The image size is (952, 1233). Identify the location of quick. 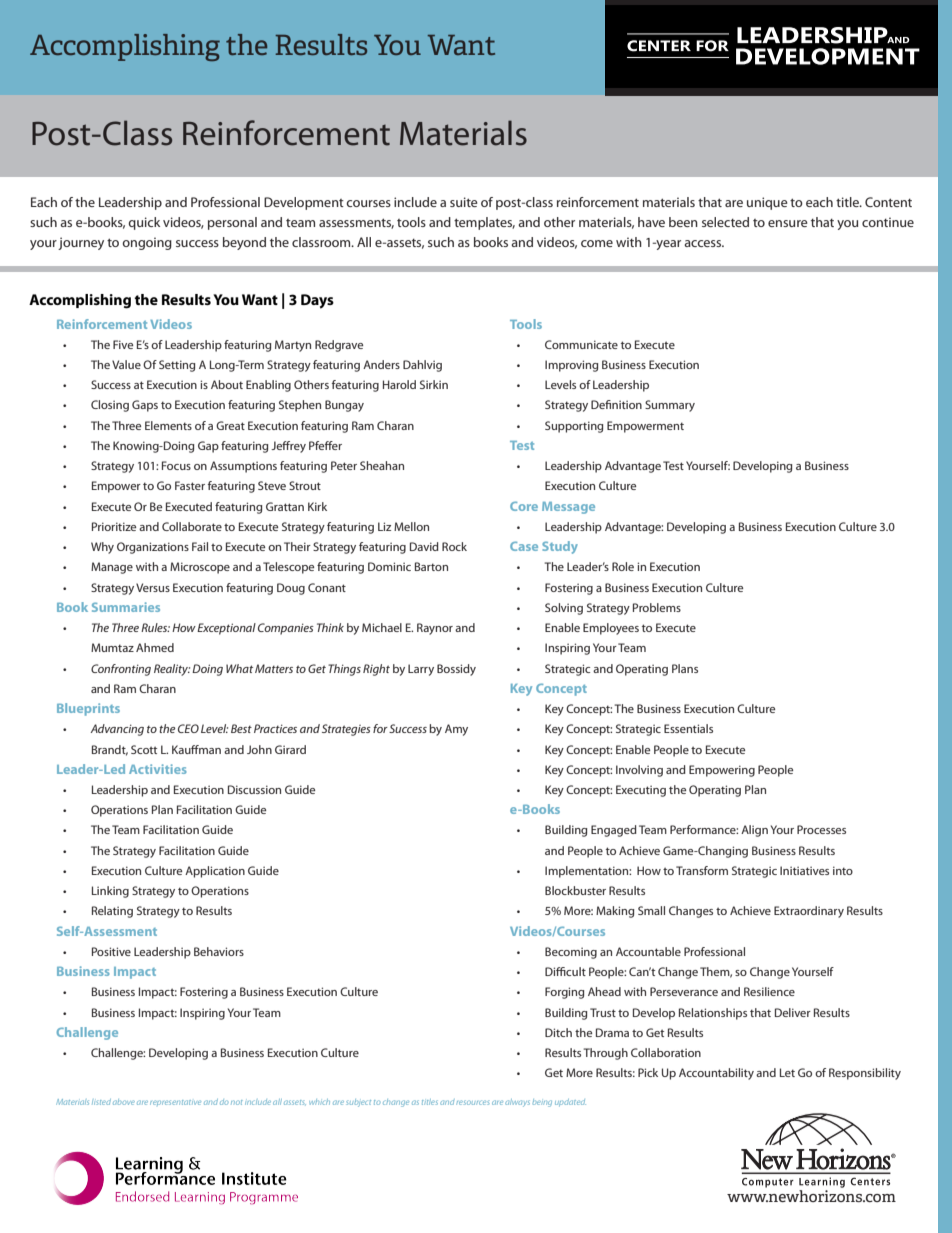
(144, 223).
